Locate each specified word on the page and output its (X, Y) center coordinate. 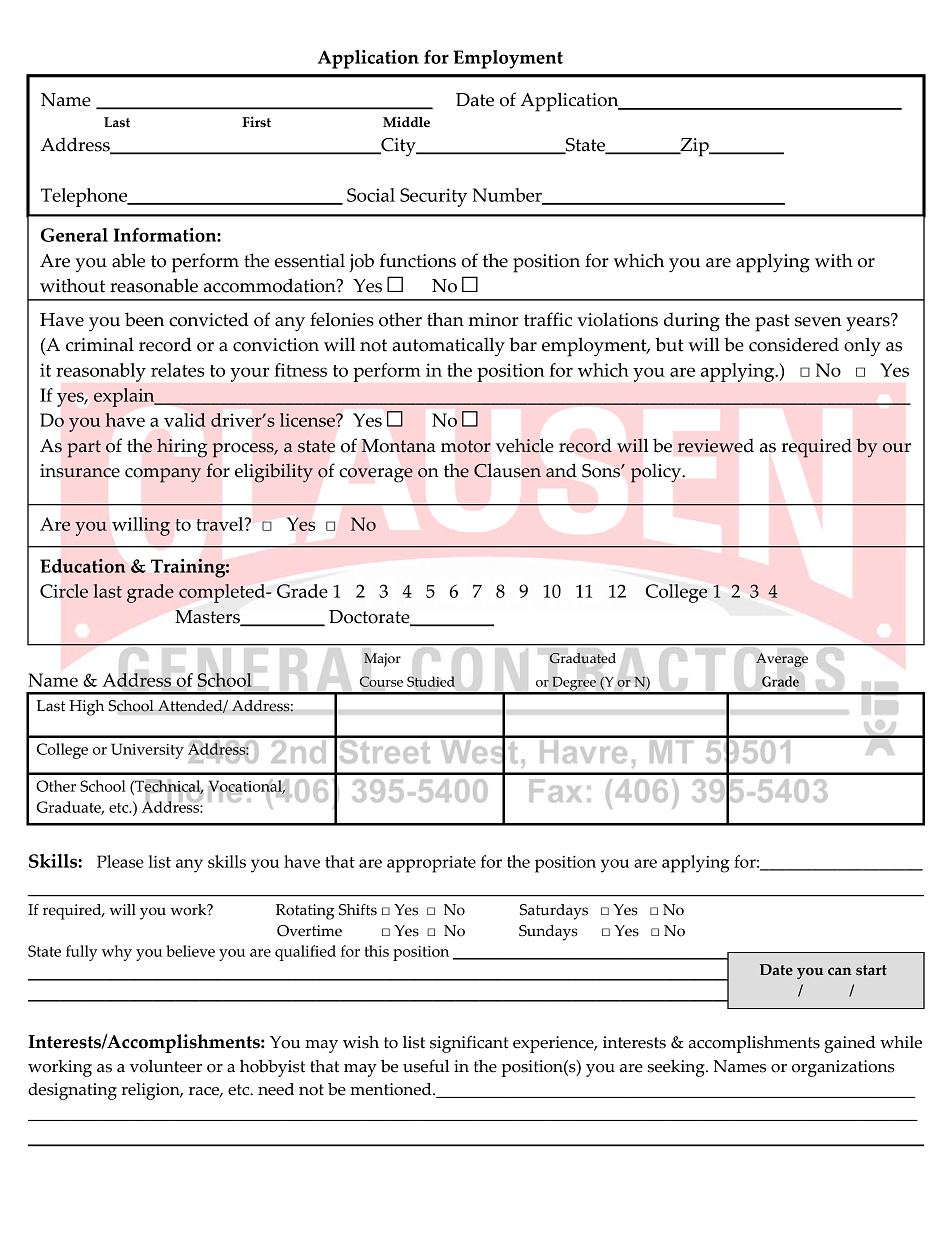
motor (466, 446)
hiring (182, 448)
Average (782, 660)
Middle (406, 122)
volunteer (166, 1066)
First (256, 122)
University (147, 751)
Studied (431, 681)
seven (818, 322)
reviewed (716, 446)
